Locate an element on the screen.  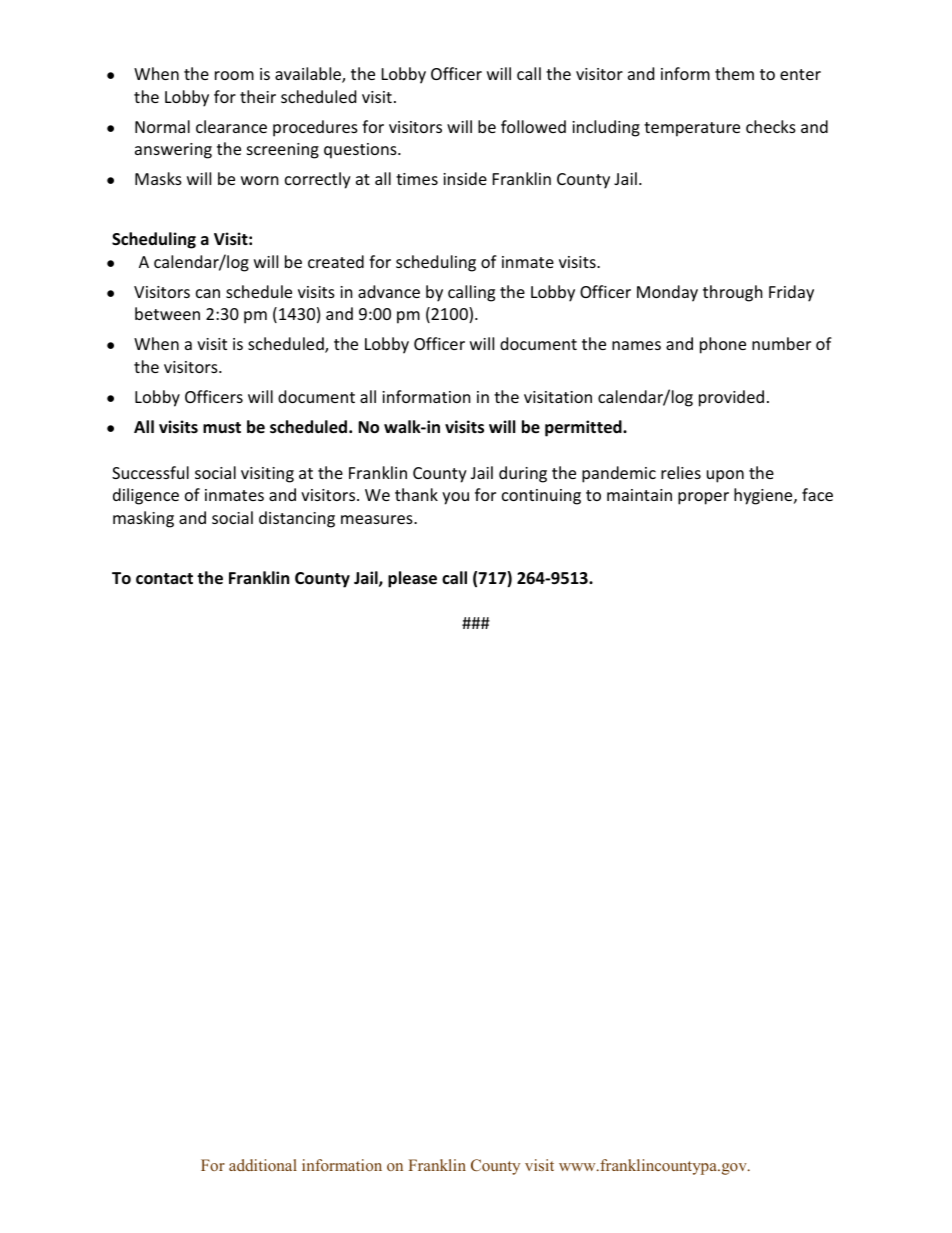
hygiene is located at coordinates (764, 496).
